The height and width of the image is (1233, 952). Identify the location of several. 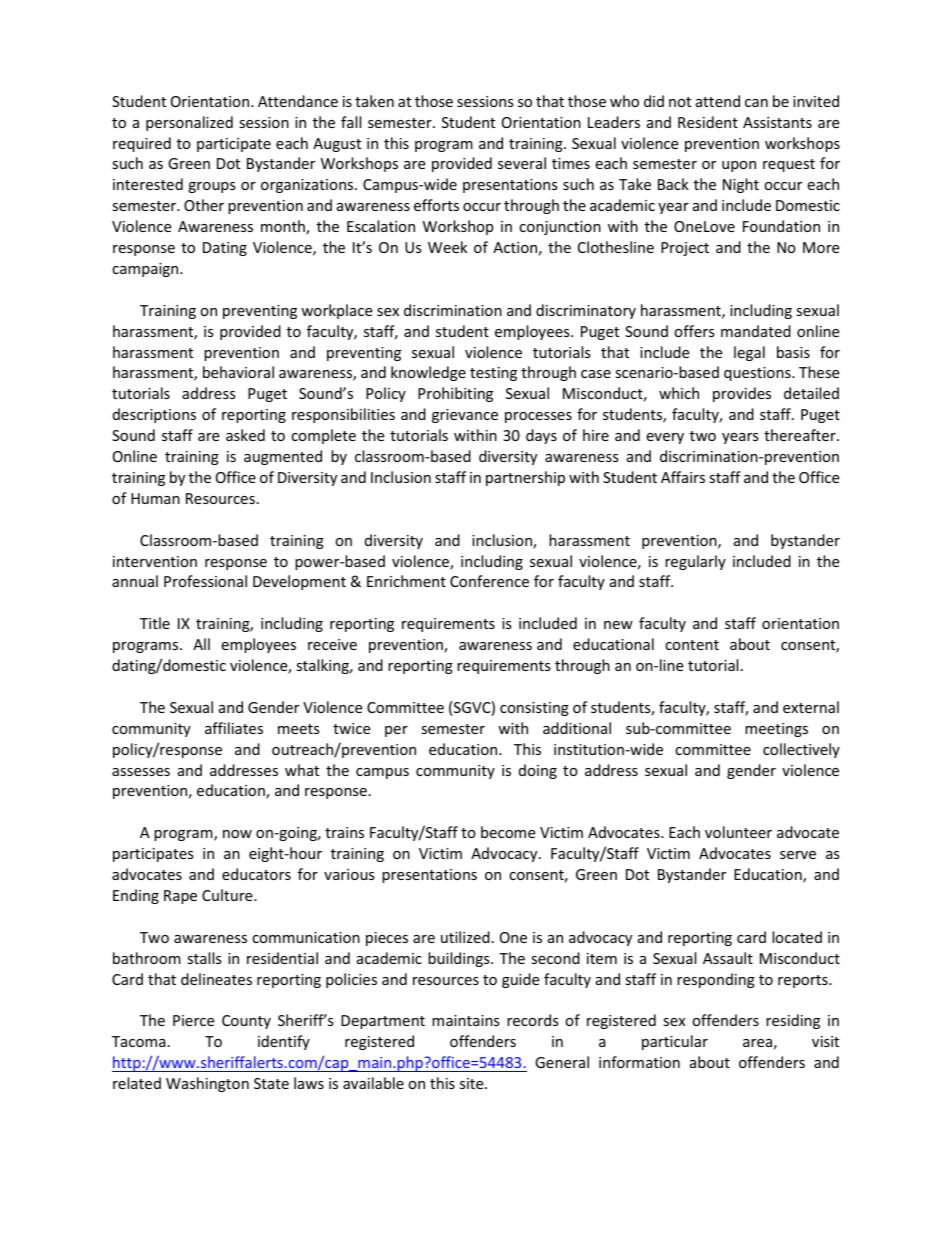
(522, 163).
